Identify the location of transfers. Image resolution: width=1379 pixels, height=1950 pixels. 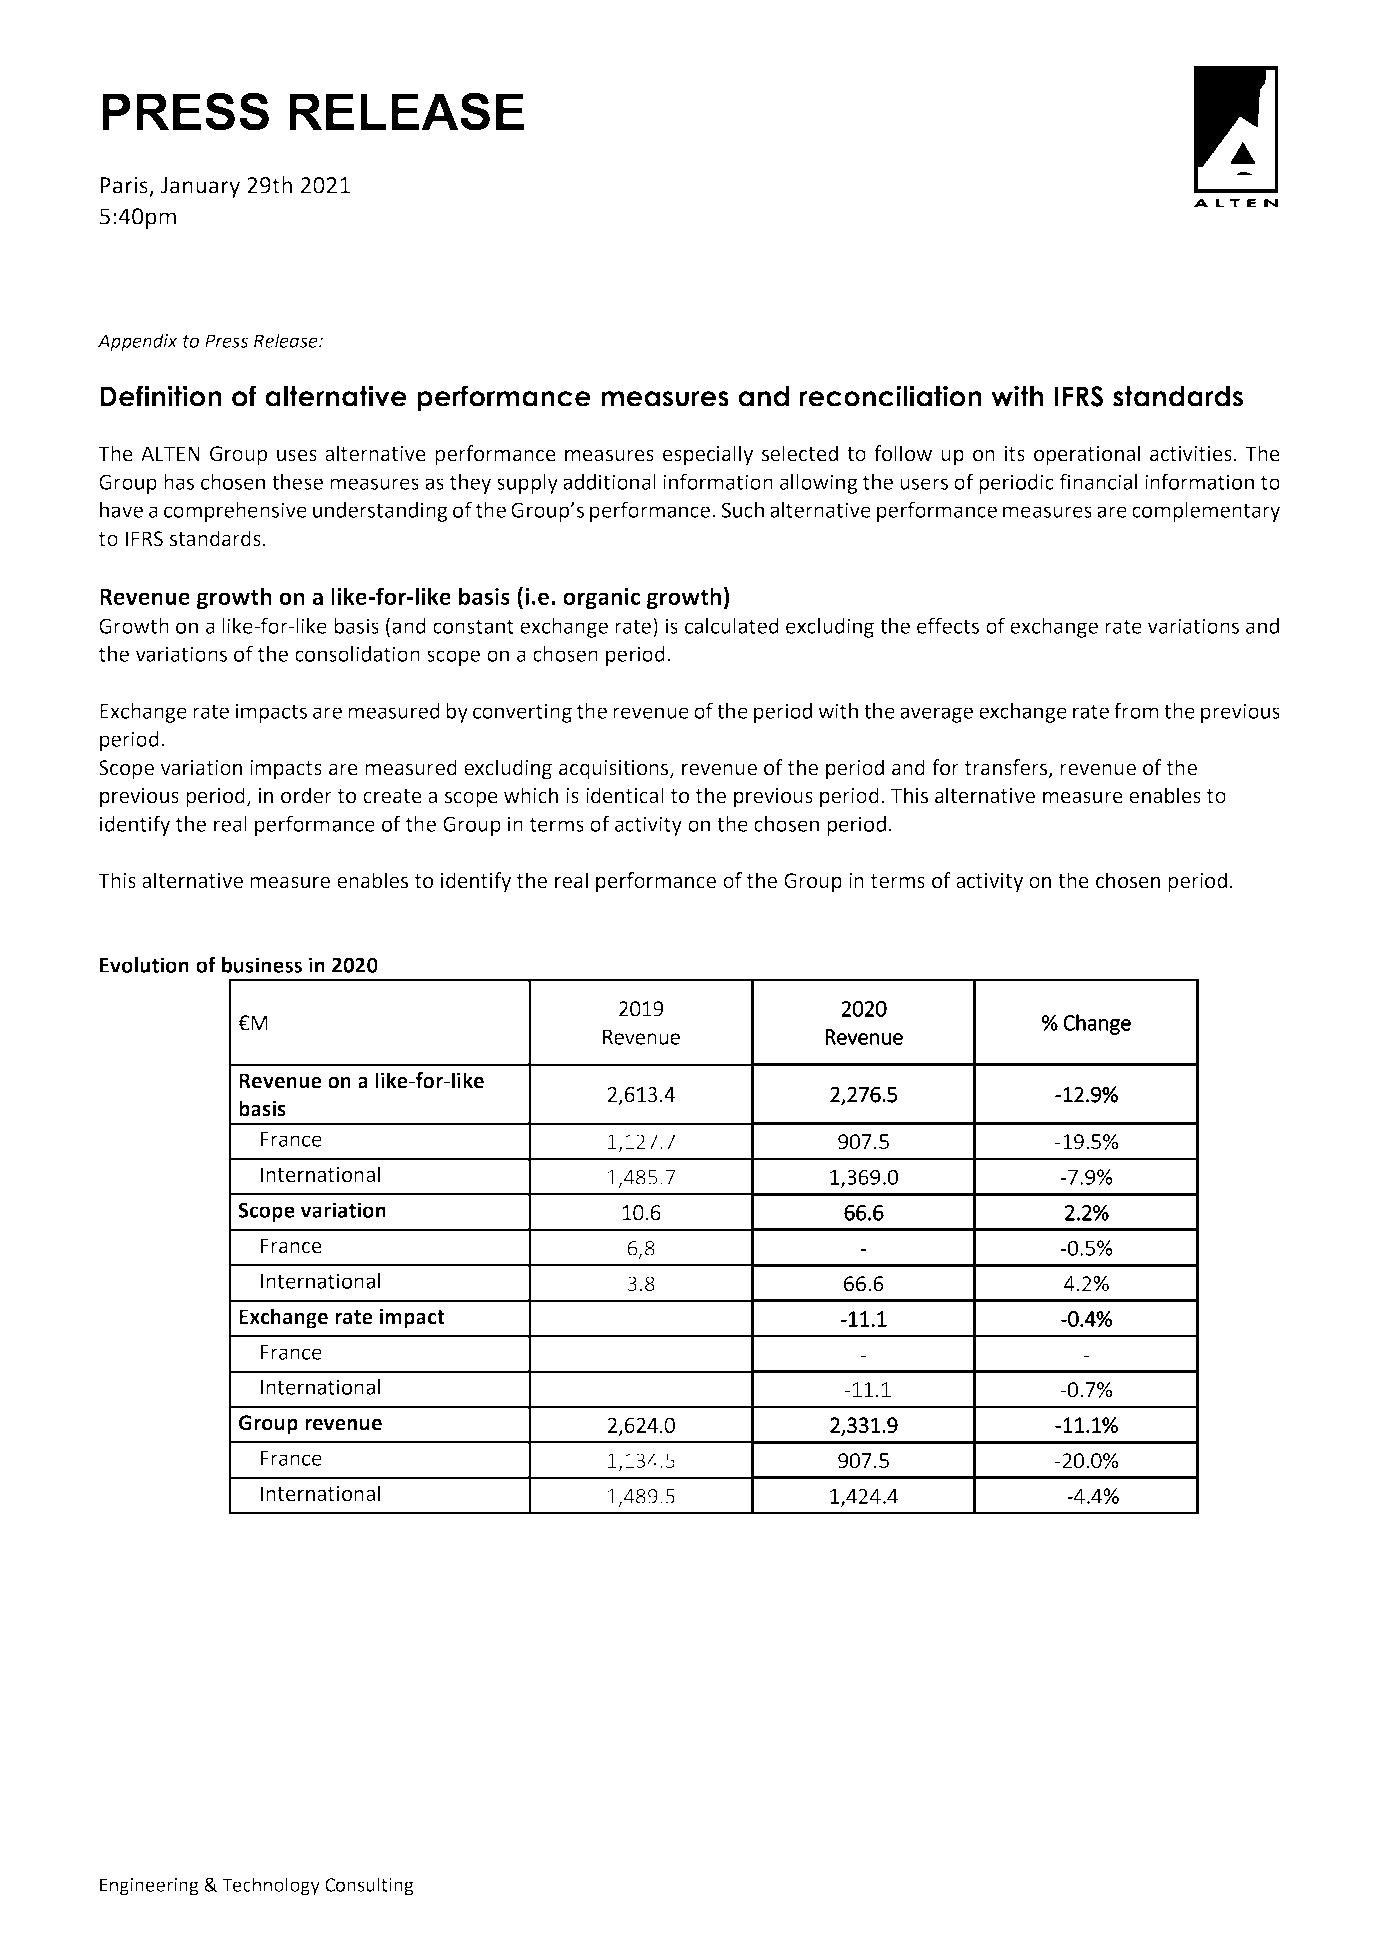
(1007, 768).
